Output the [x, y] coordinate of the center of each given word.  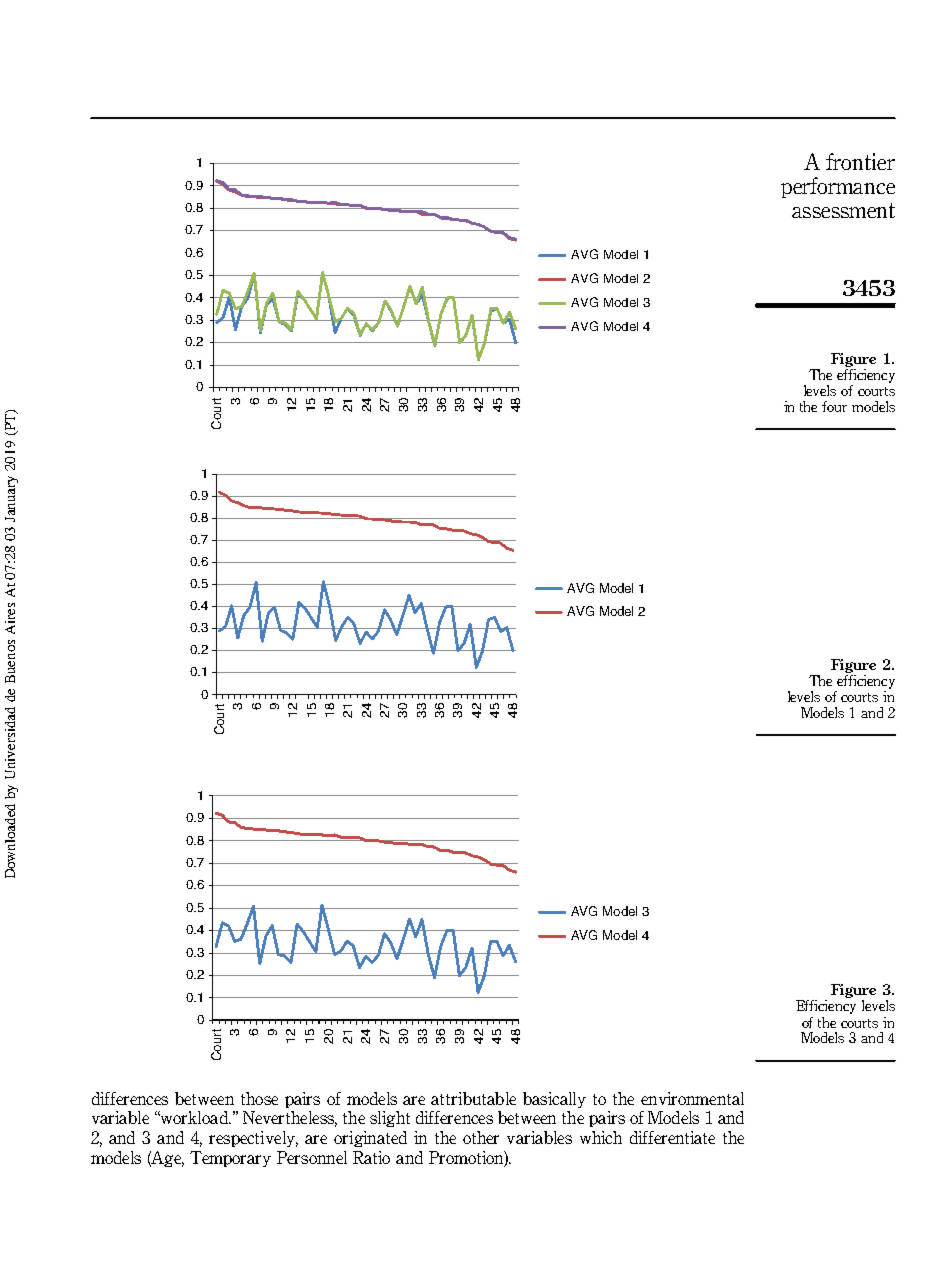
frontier [860, 161]
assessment [843, 210]
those [259, 1098]
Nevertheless [290, 1119]
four [834, 406]
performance [838, 187]
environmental [692, 1098]
